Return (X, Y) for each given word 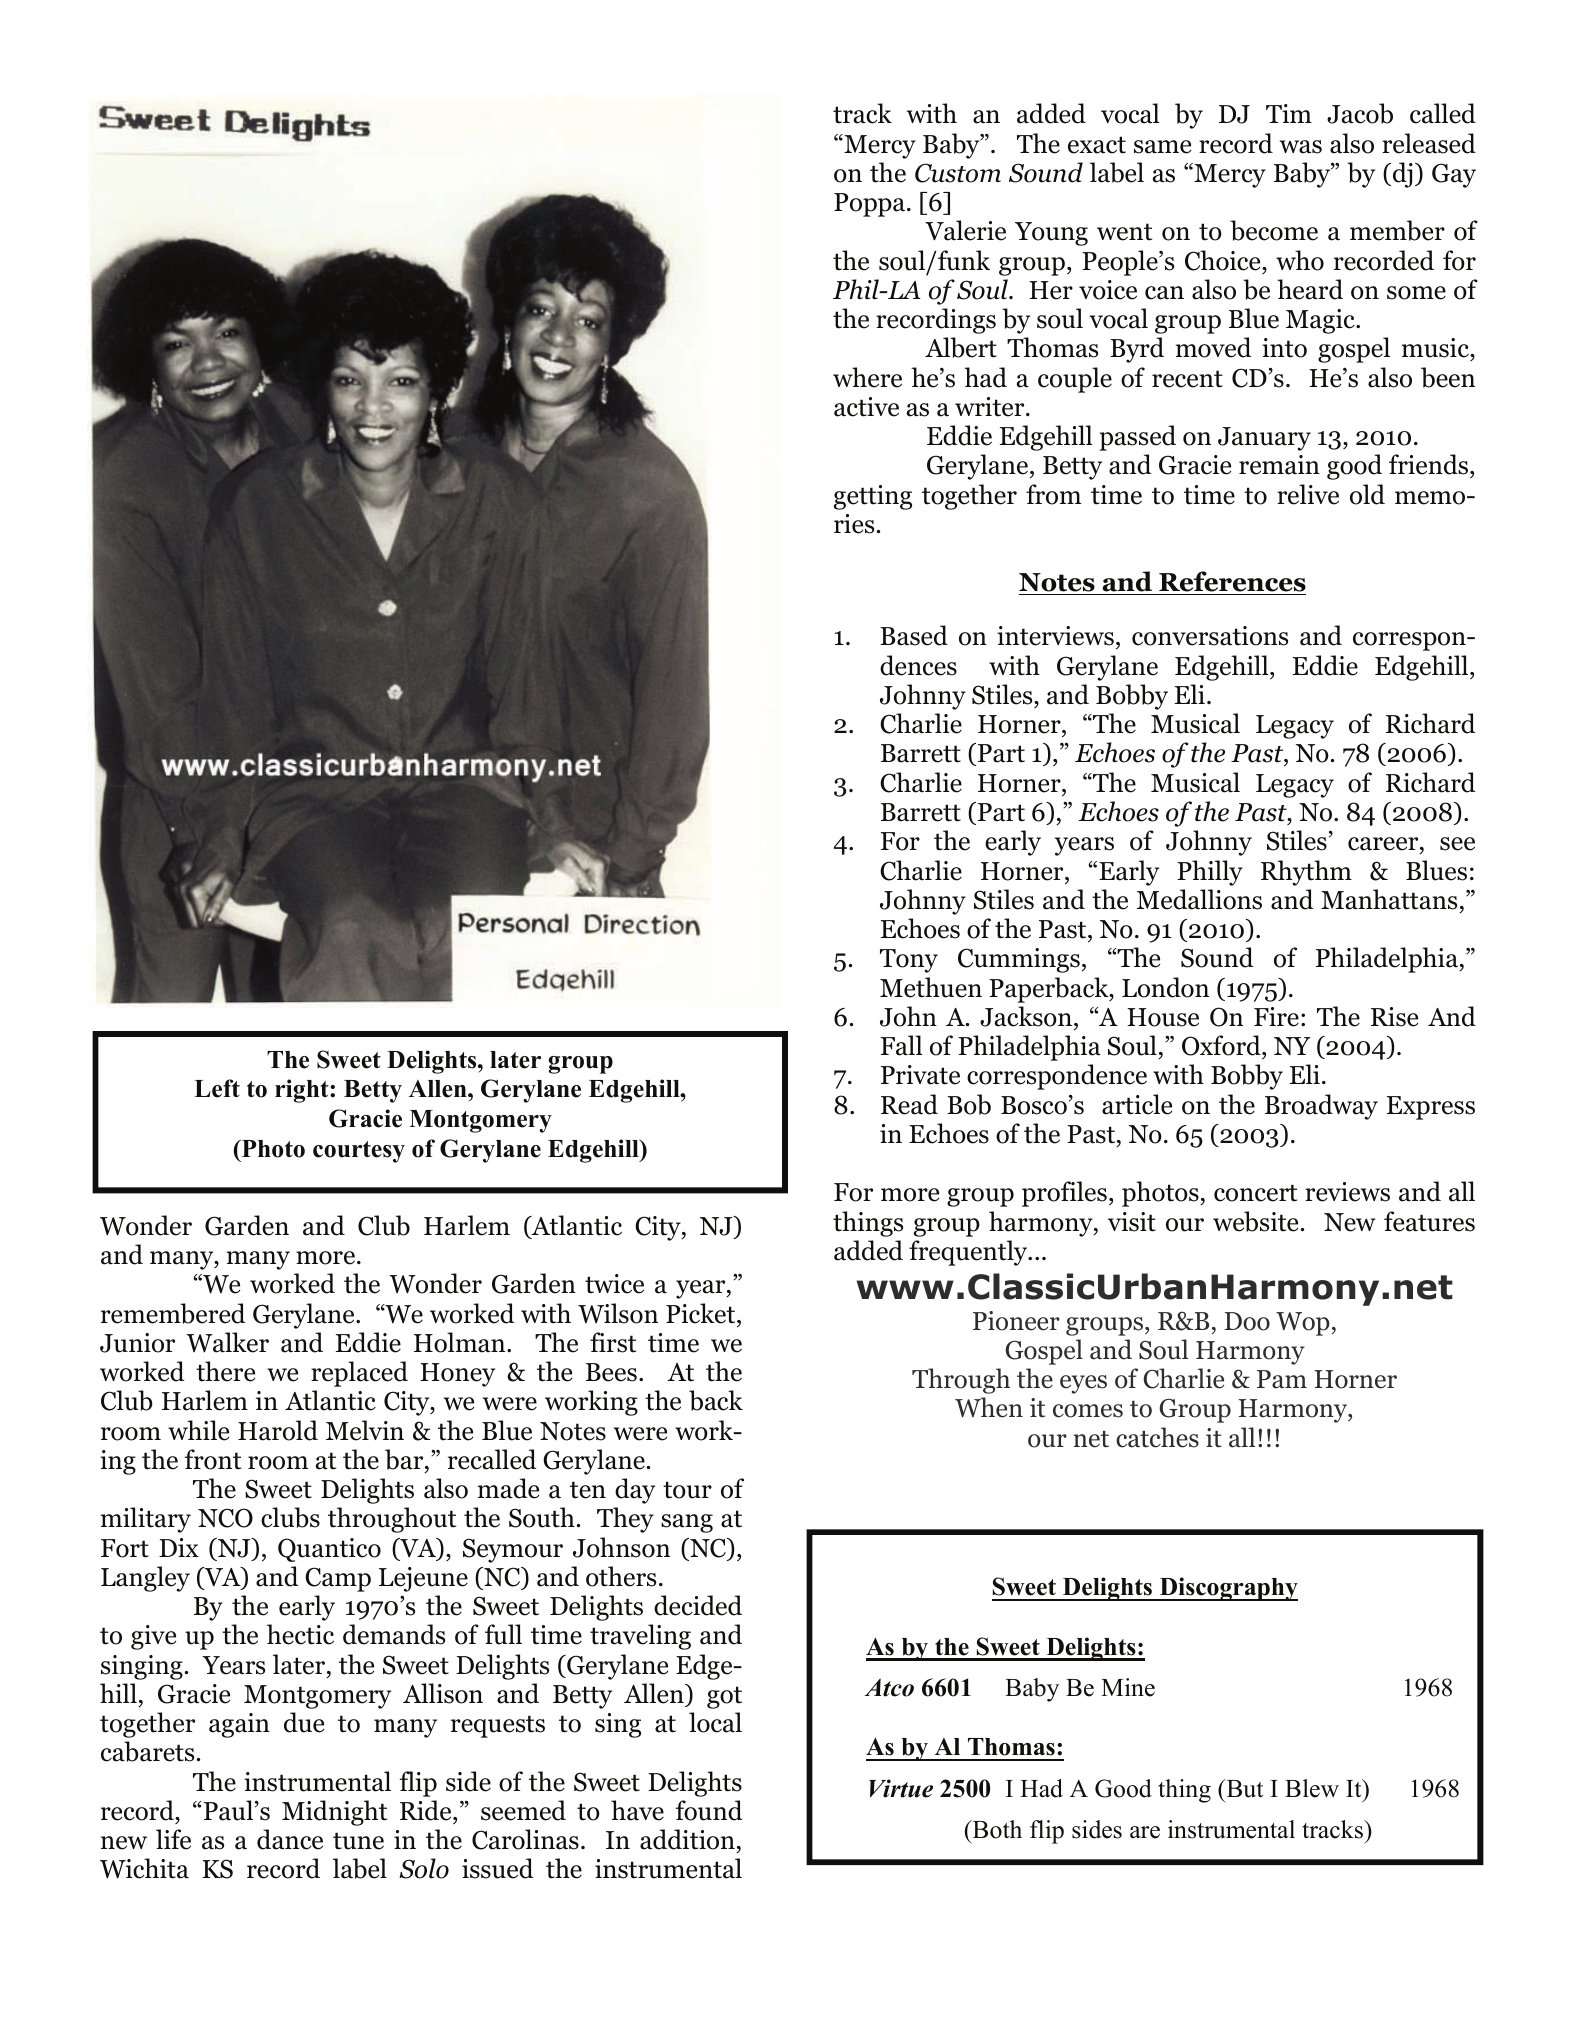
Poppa (871, 205)
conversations (1210, 636)
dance (290, 1839)
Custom (958, 173)
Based (914, 635)
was (1301, 147)
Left (217, 1088)
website (1255, 1221)
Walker (227, 1342)
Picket (702, 1313)
